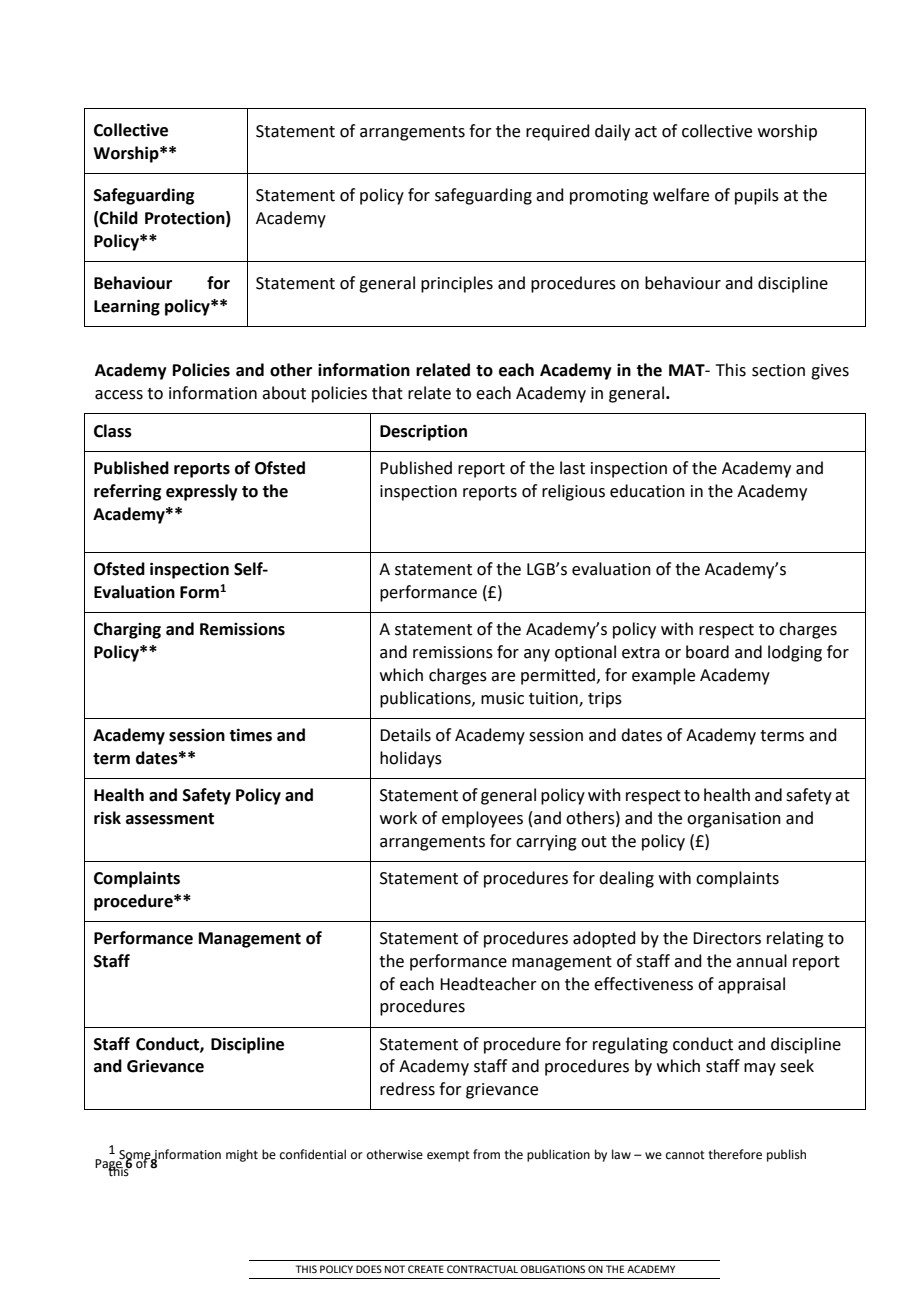  I want to click on board, so click(707, 652).
